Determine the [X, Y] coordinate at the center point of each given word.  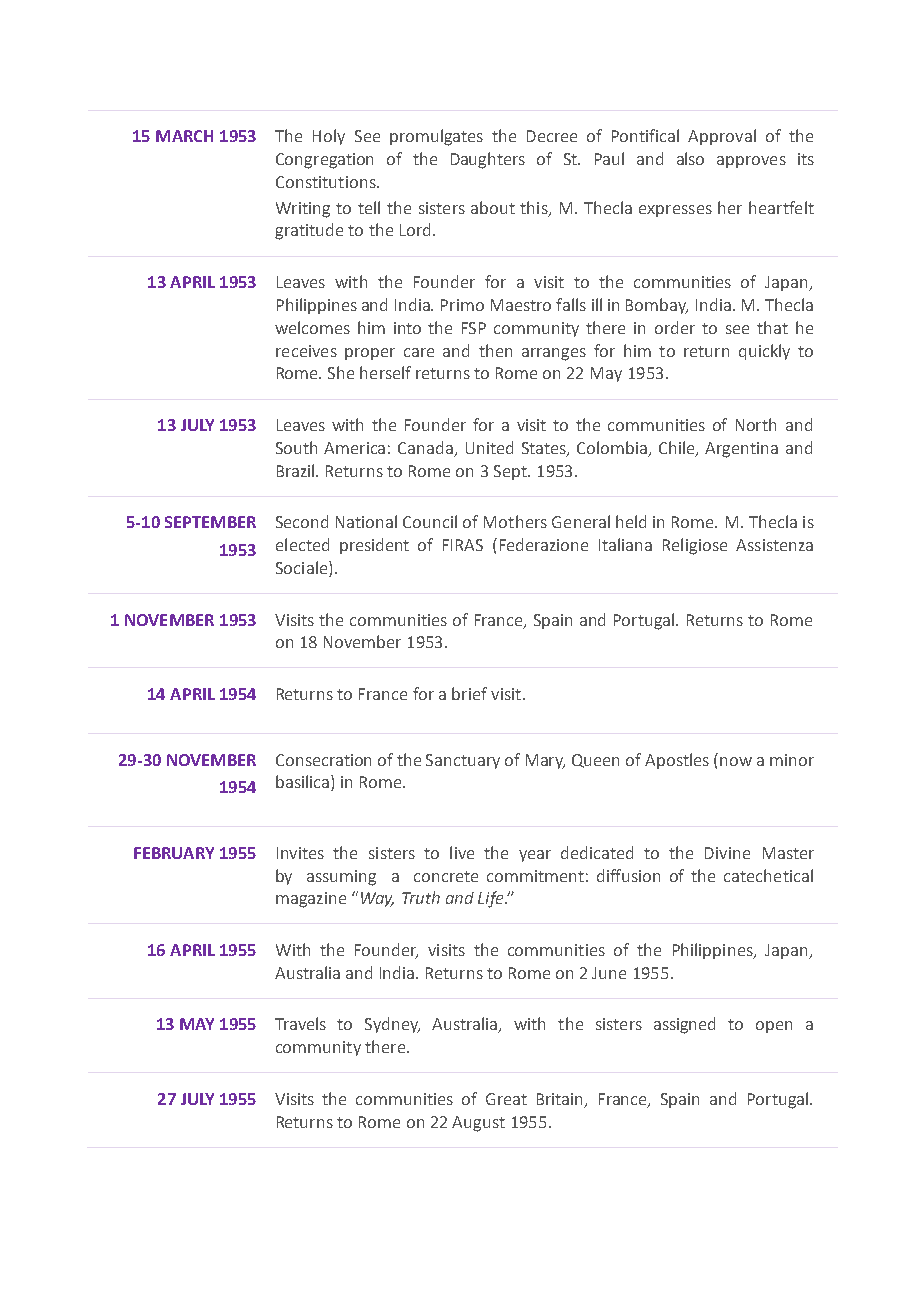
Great [506, 1099]
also [690, 158]
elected [302, 544]
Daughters [488, 160]
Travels [300, 1023]
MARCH [184, 136]
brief [469, 693]
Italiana [625, 544]
